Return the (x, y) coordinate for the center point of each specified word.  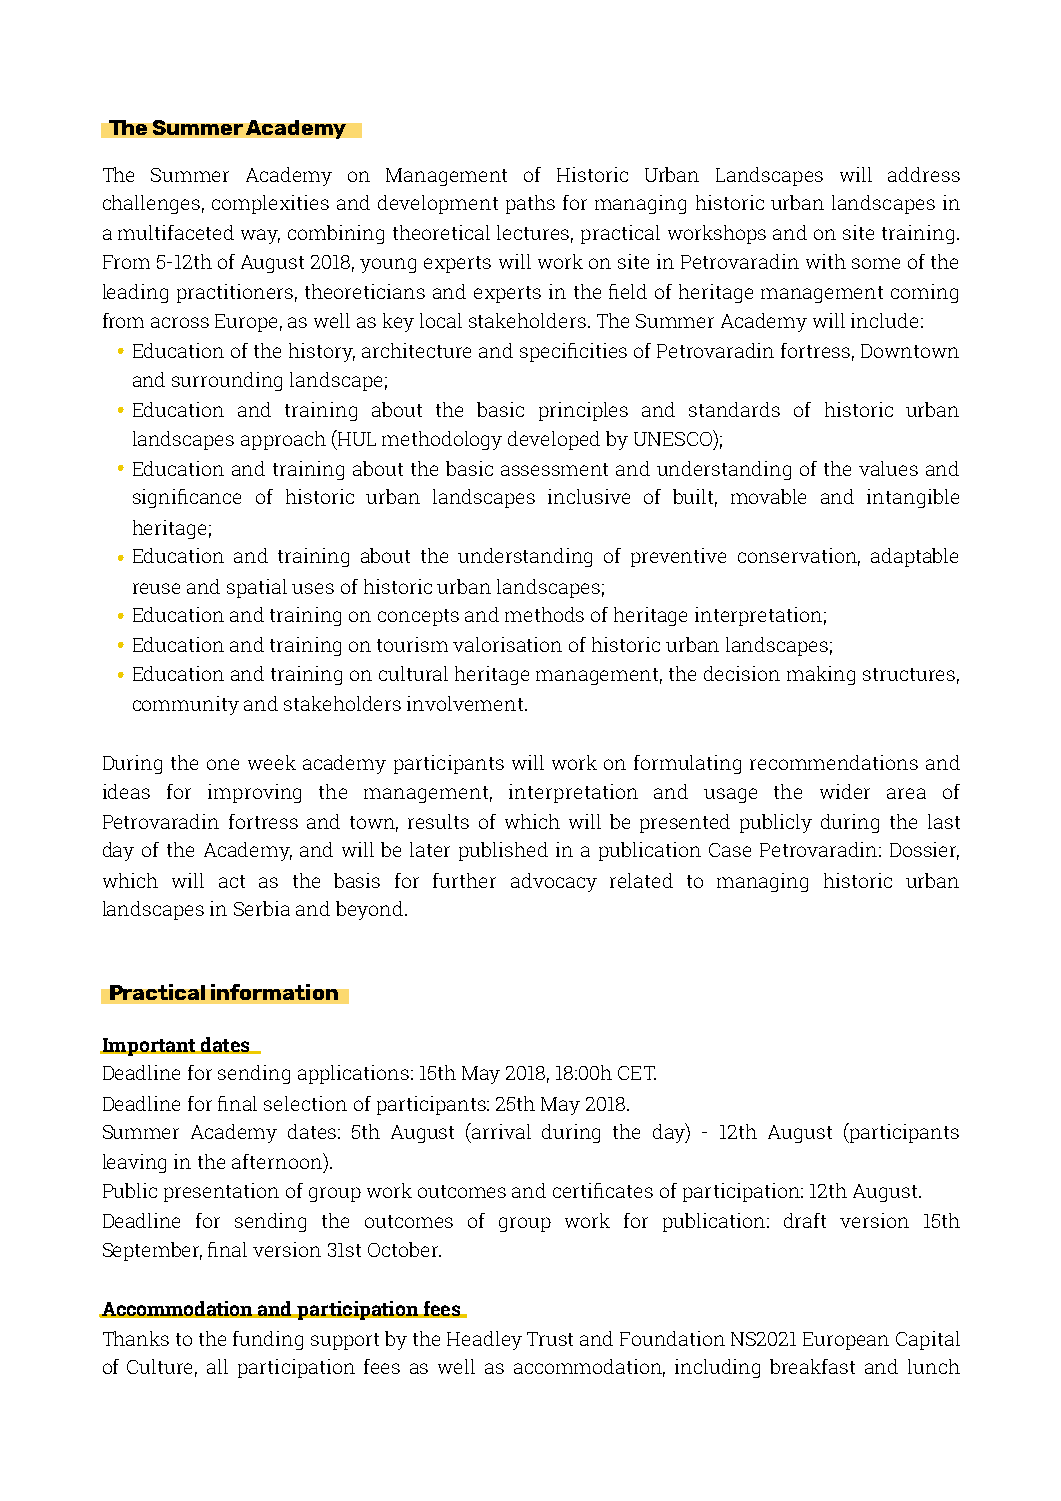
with (826, 261)
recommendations (834, 762)
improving (254, 793)
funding (268, 1340)
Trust (550, 1339)
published (503, 851)
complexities (270, 204)
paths (530, 204)
